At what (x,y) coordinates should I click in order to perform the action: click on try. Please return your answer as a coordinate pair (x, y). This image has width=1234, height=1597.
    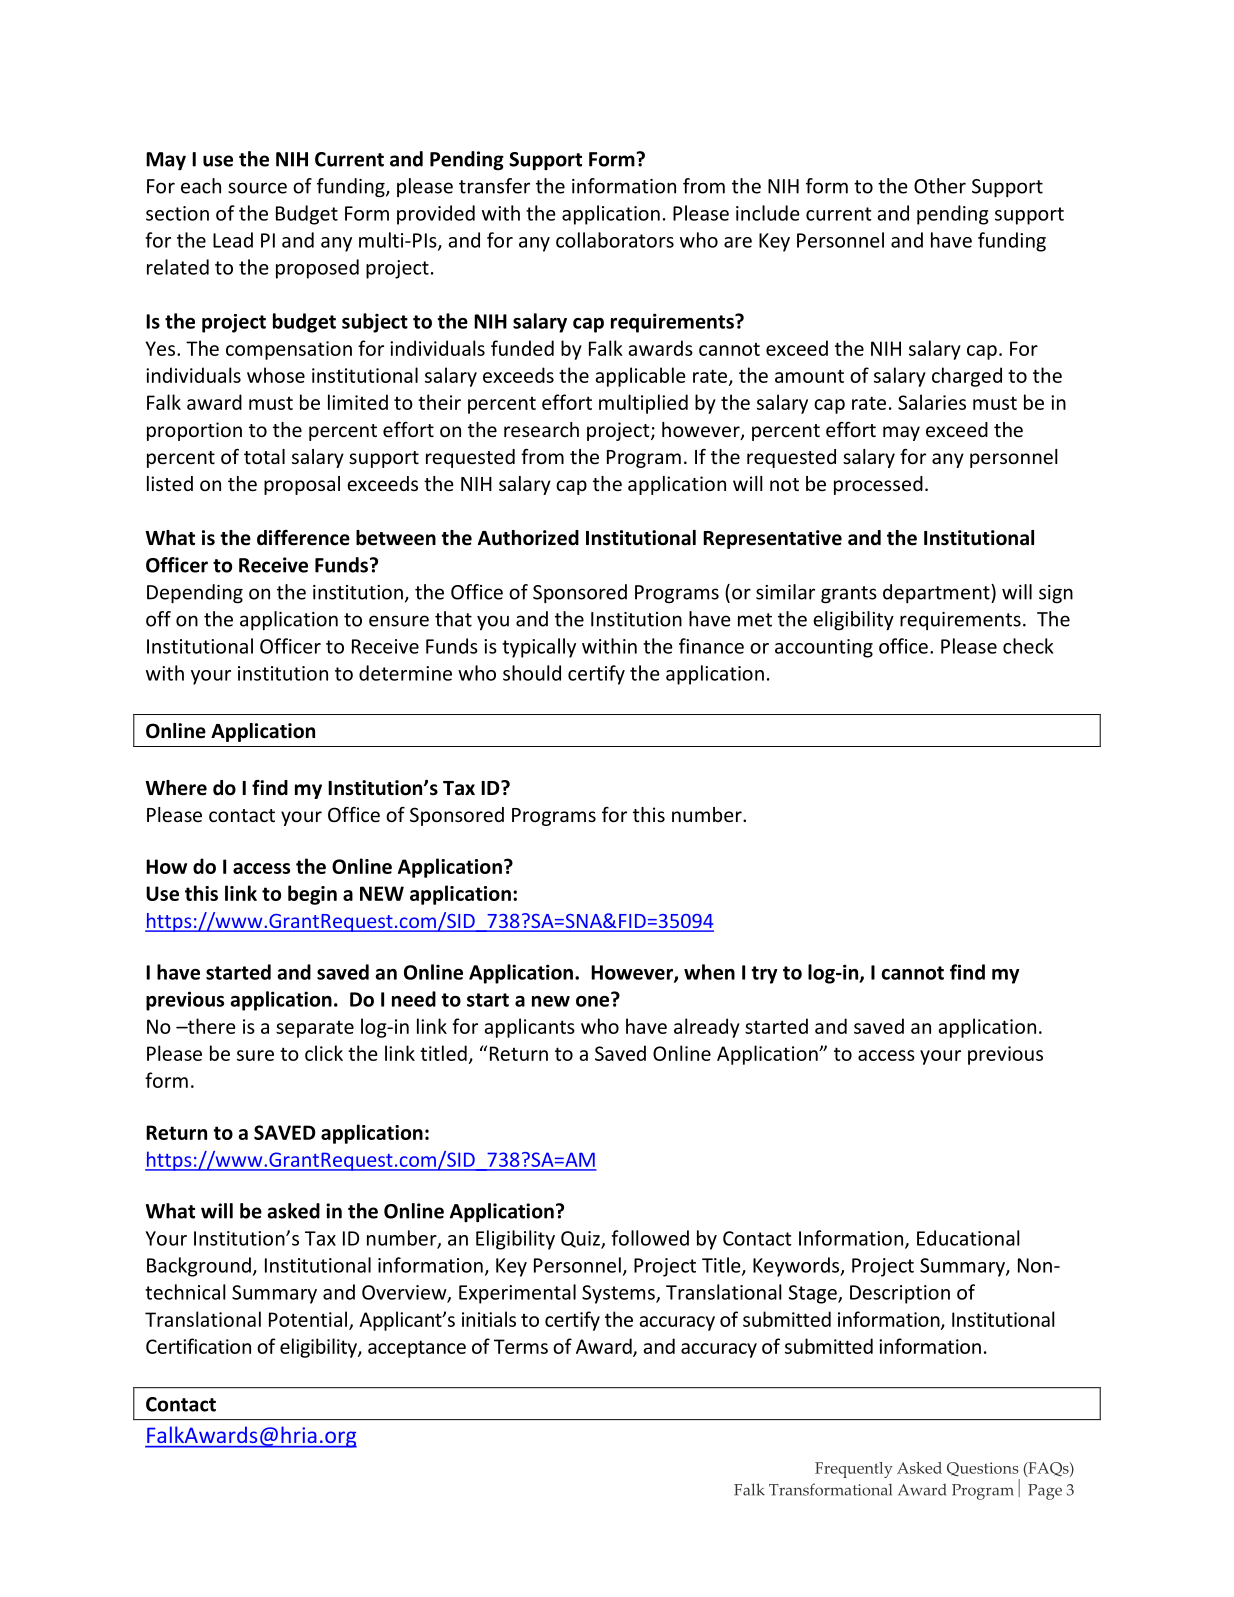
    Looking at the image, I should click on (764, 975).
